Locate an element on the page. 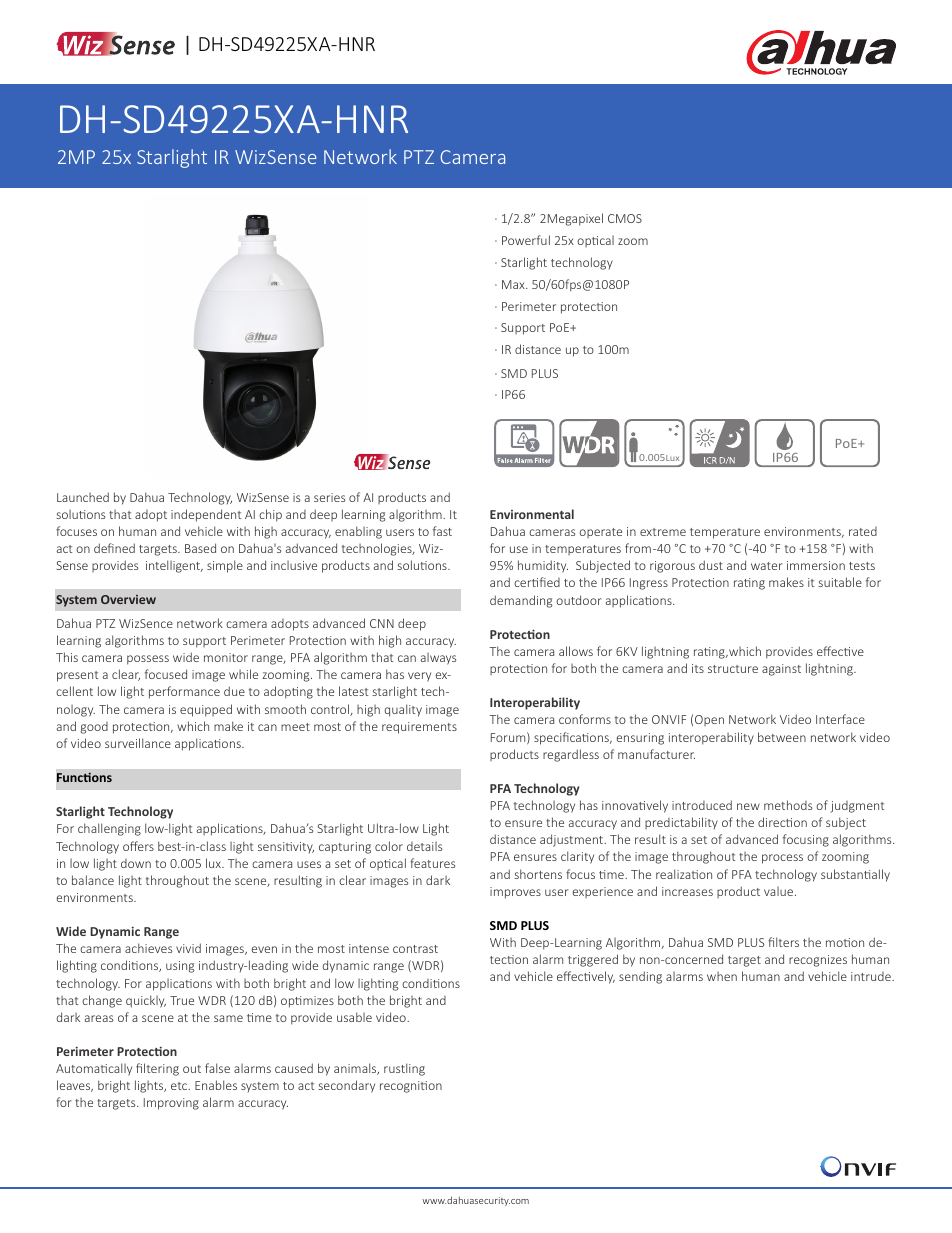 This image has height=1233, width=952. Powerful is located at coordinates (526, 240).
